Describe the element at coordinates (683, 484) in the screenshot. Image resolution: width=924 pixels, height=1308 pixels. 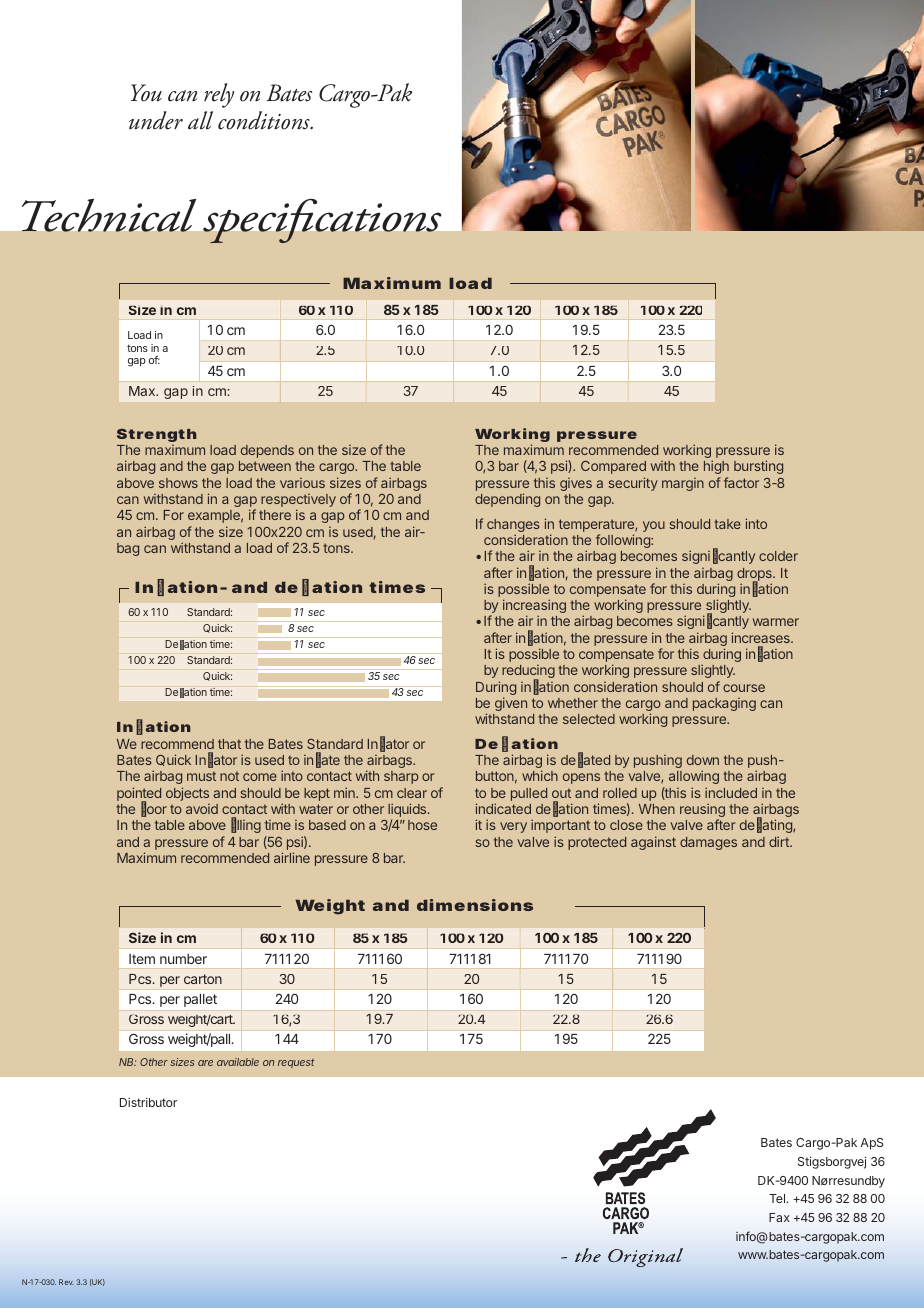
I see `margin` at that location.
